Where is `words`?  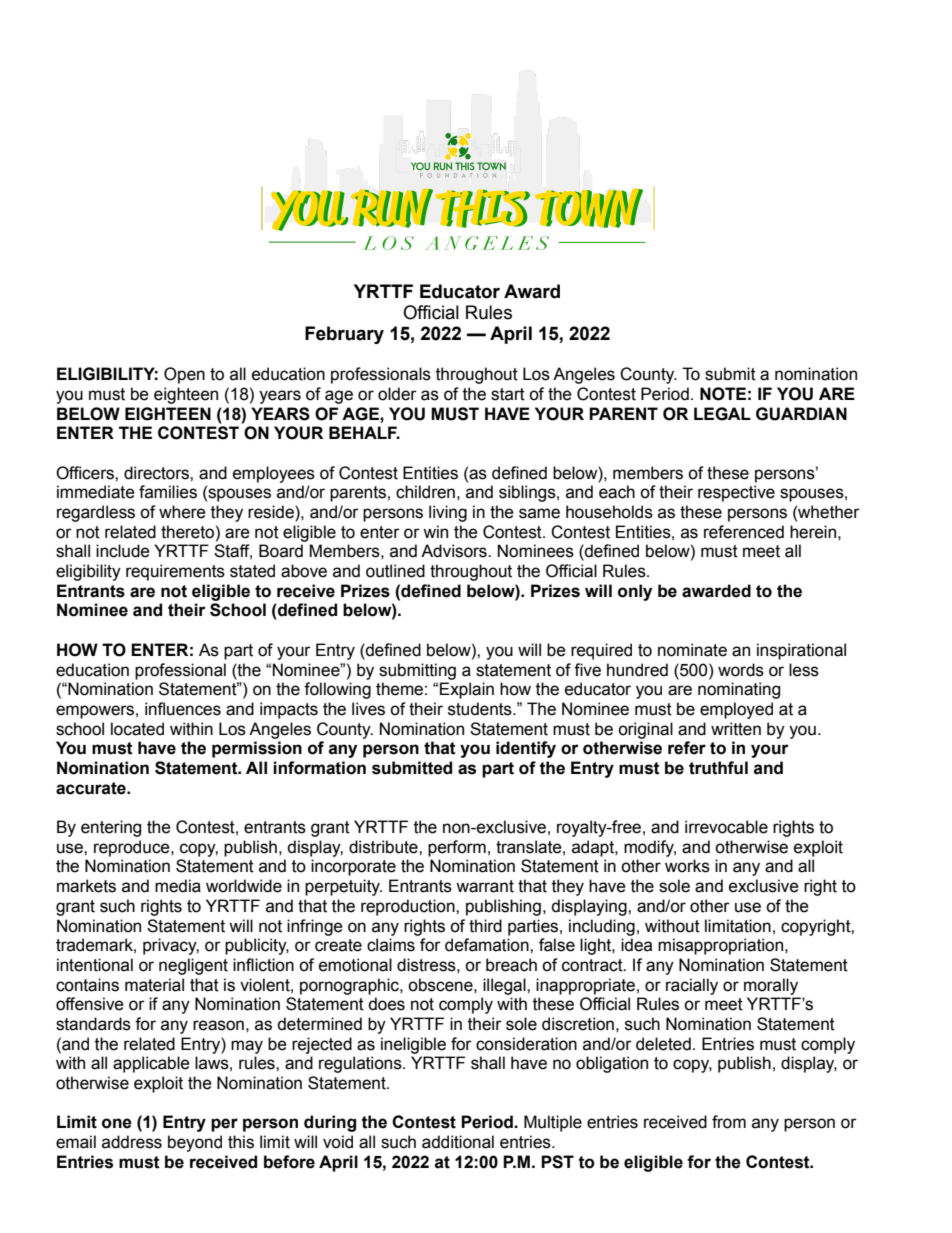 words is located at coordinates (741, 670).
